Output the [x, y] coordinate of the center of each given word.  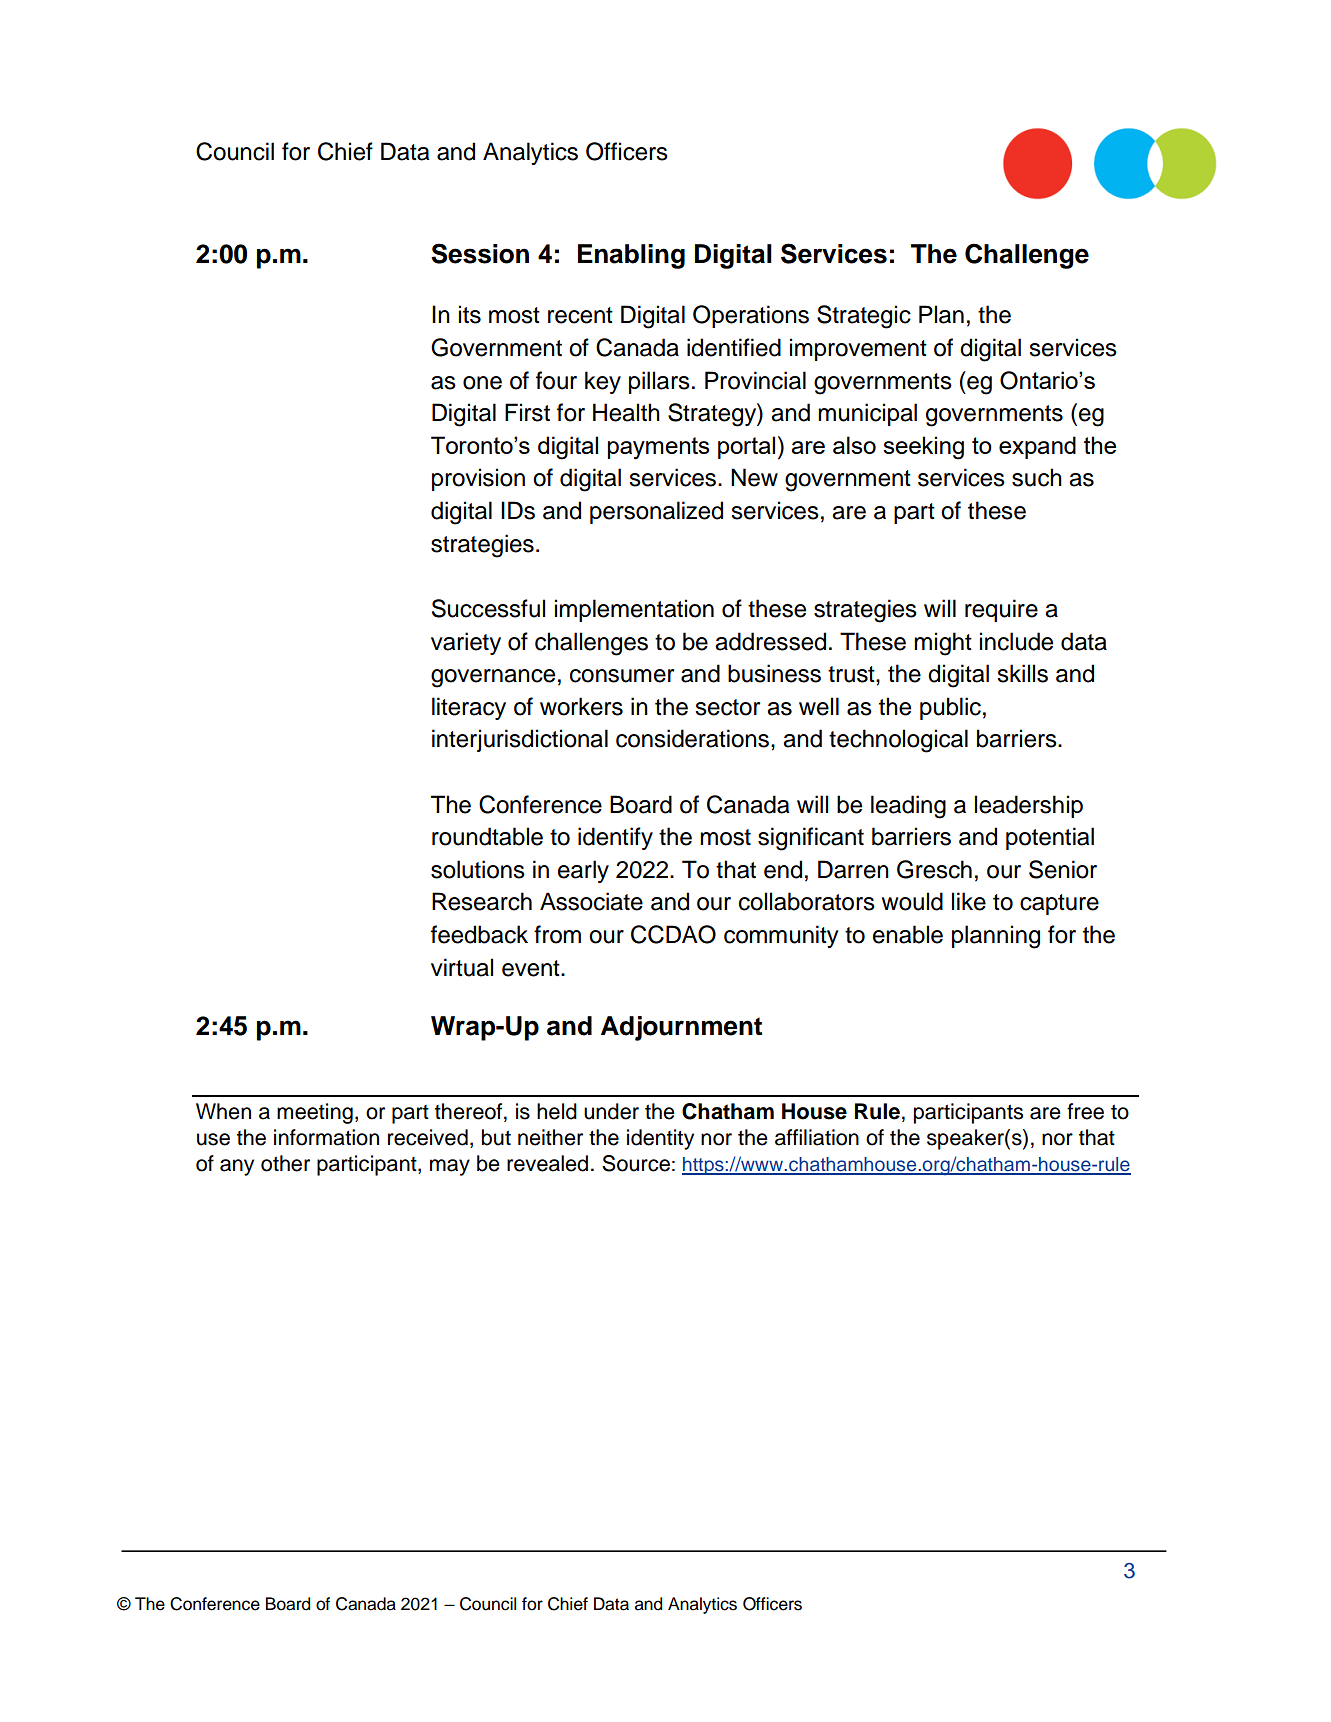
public [950, 708]
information [326, 1137]
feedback [479, 934]
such [1037, 477]
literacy [469, 708]
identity [660, 1139]
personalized [656, 512]
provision [478, 479]
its [470, 314]
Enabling [631, 256]
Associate [591, 901]
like [969, 901]
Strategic [864, 317]
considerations [692, 738]
